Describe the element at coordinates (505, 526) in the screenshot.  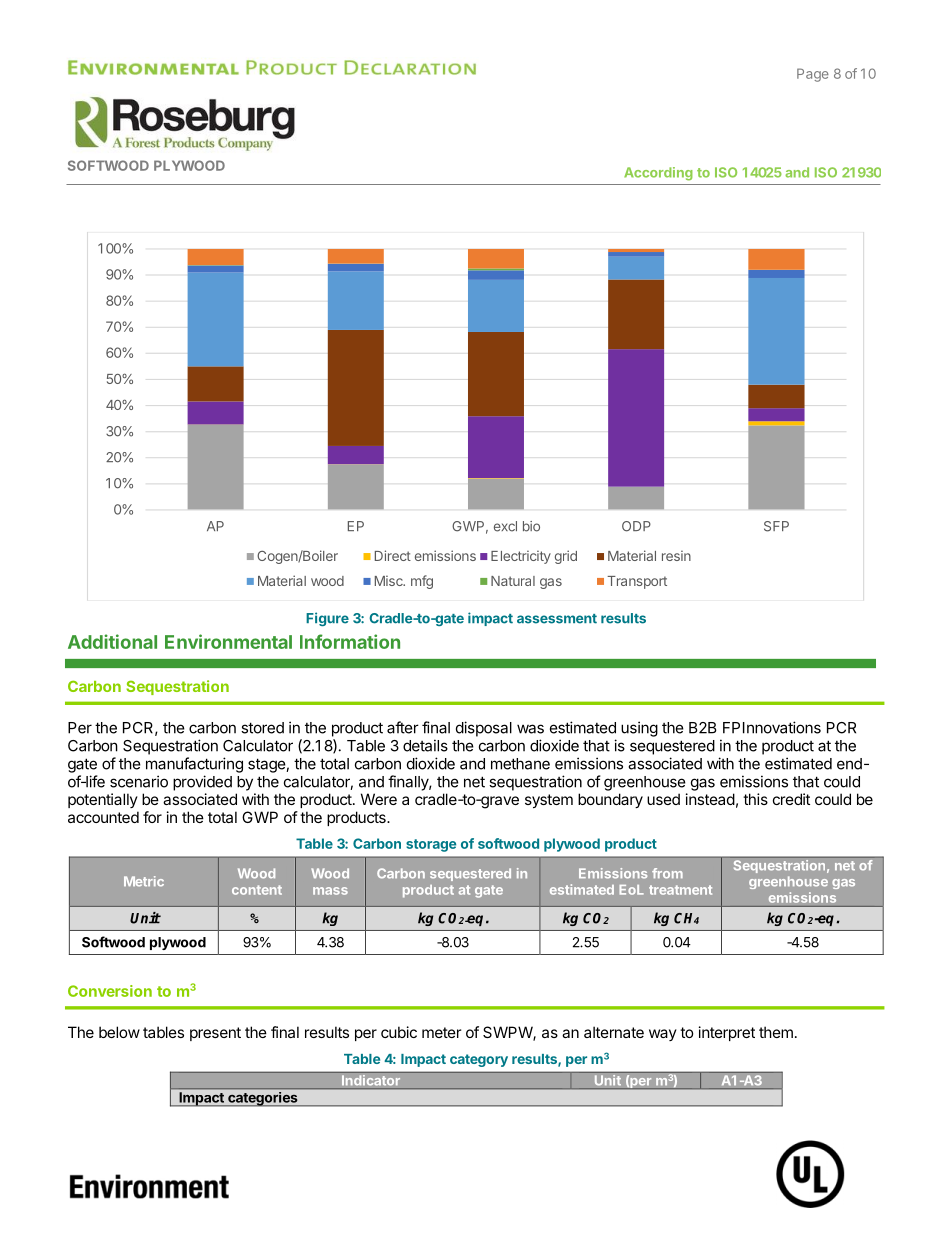
I see `excl` at that location.
